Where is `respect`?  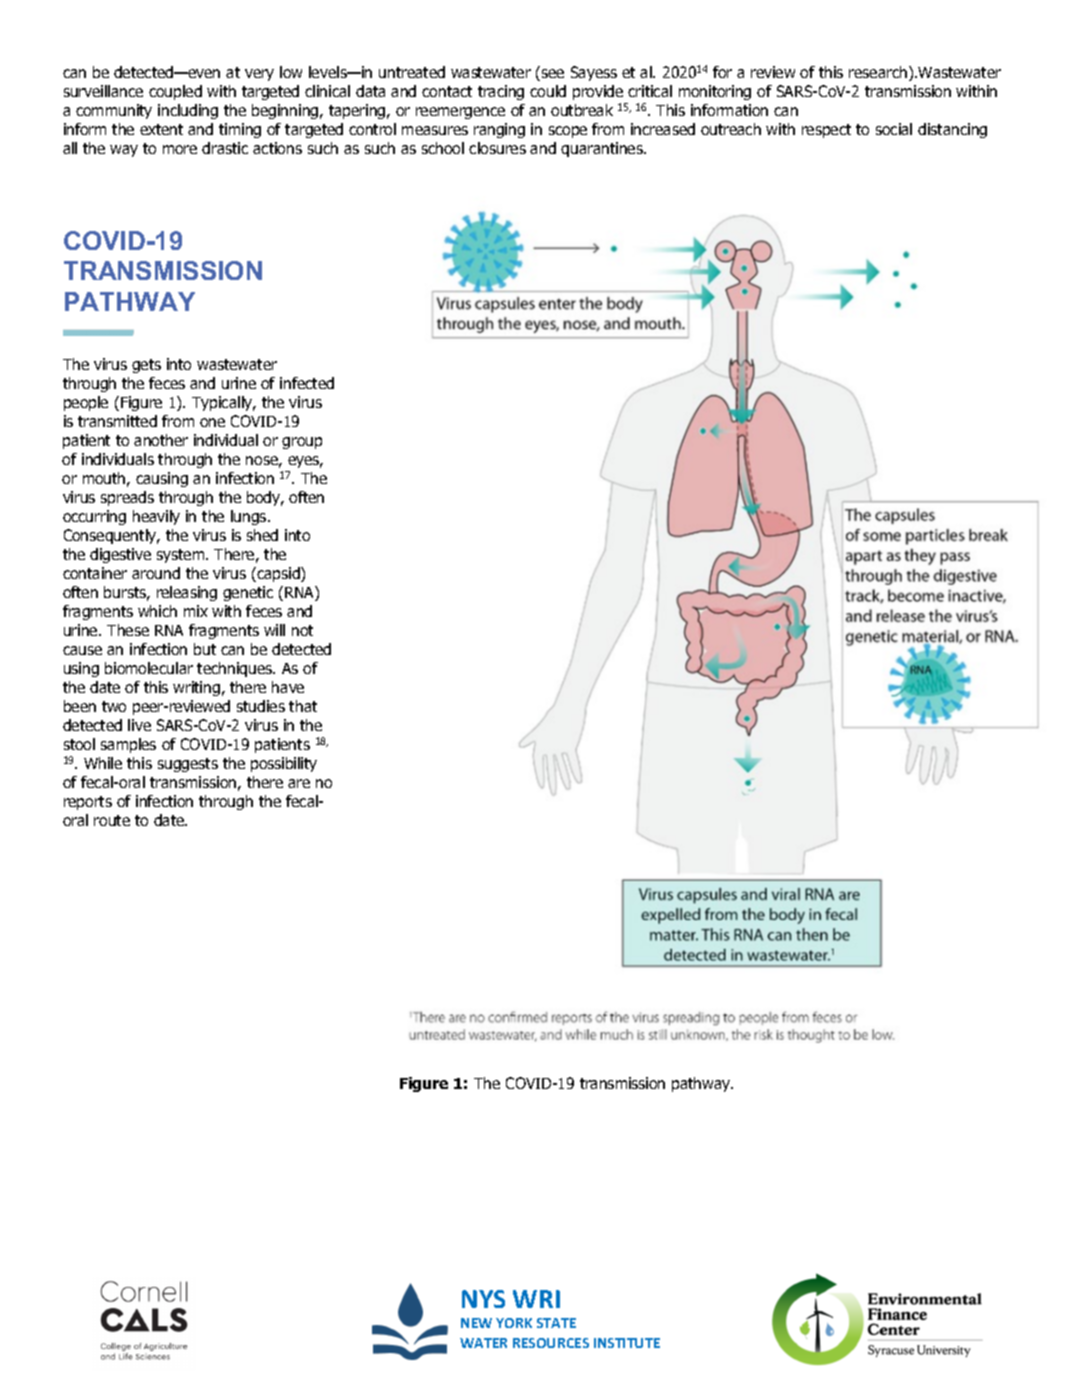 respect is located at coordinates (826, 131).
